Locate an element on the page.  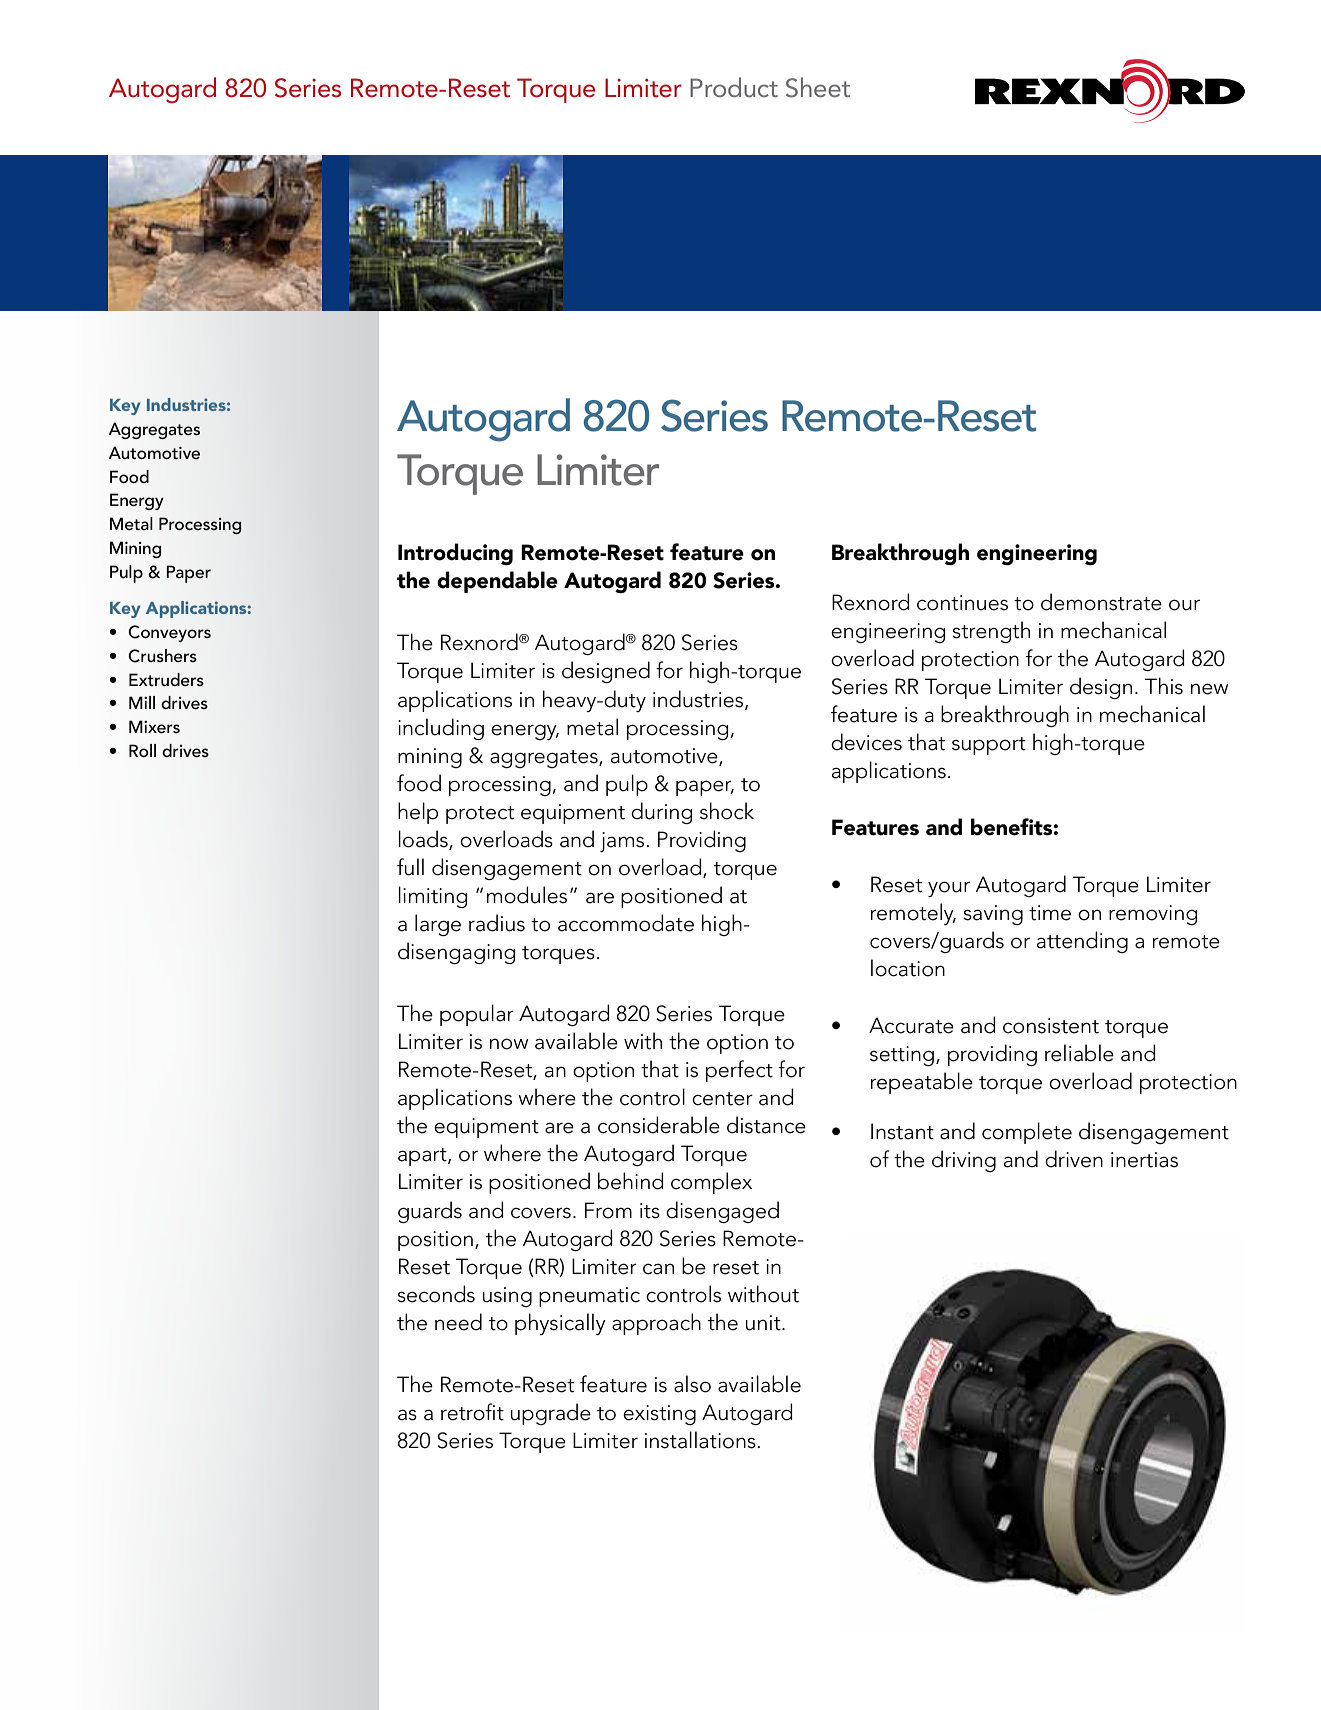
demonstrate is located at coordinates (1101, 602).
